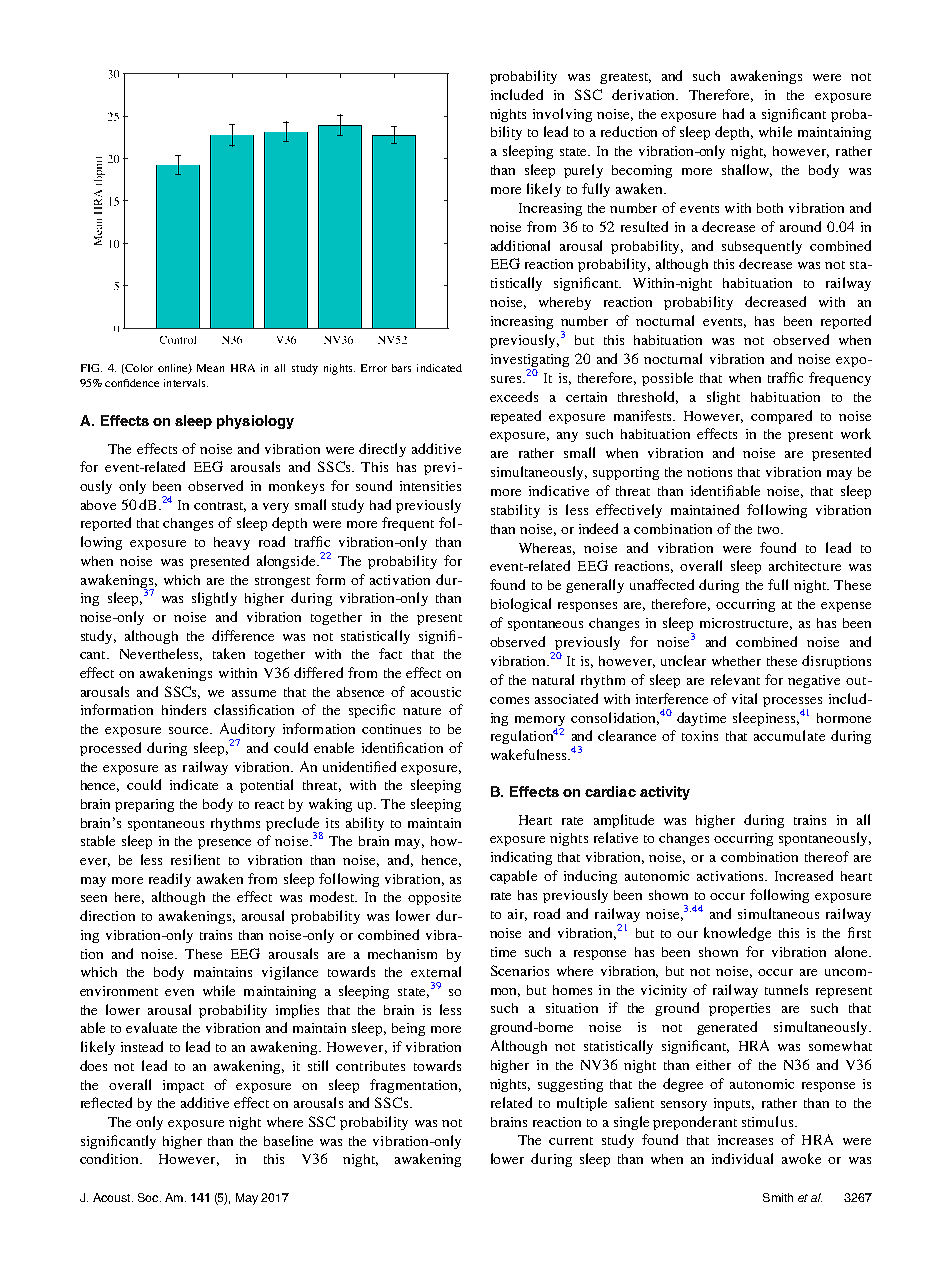 Image resolution: width=952 pixels, height=1261 pixels. Describe the element at coordinates (571, 1141) in the screenshot. I see `current` at that location.
